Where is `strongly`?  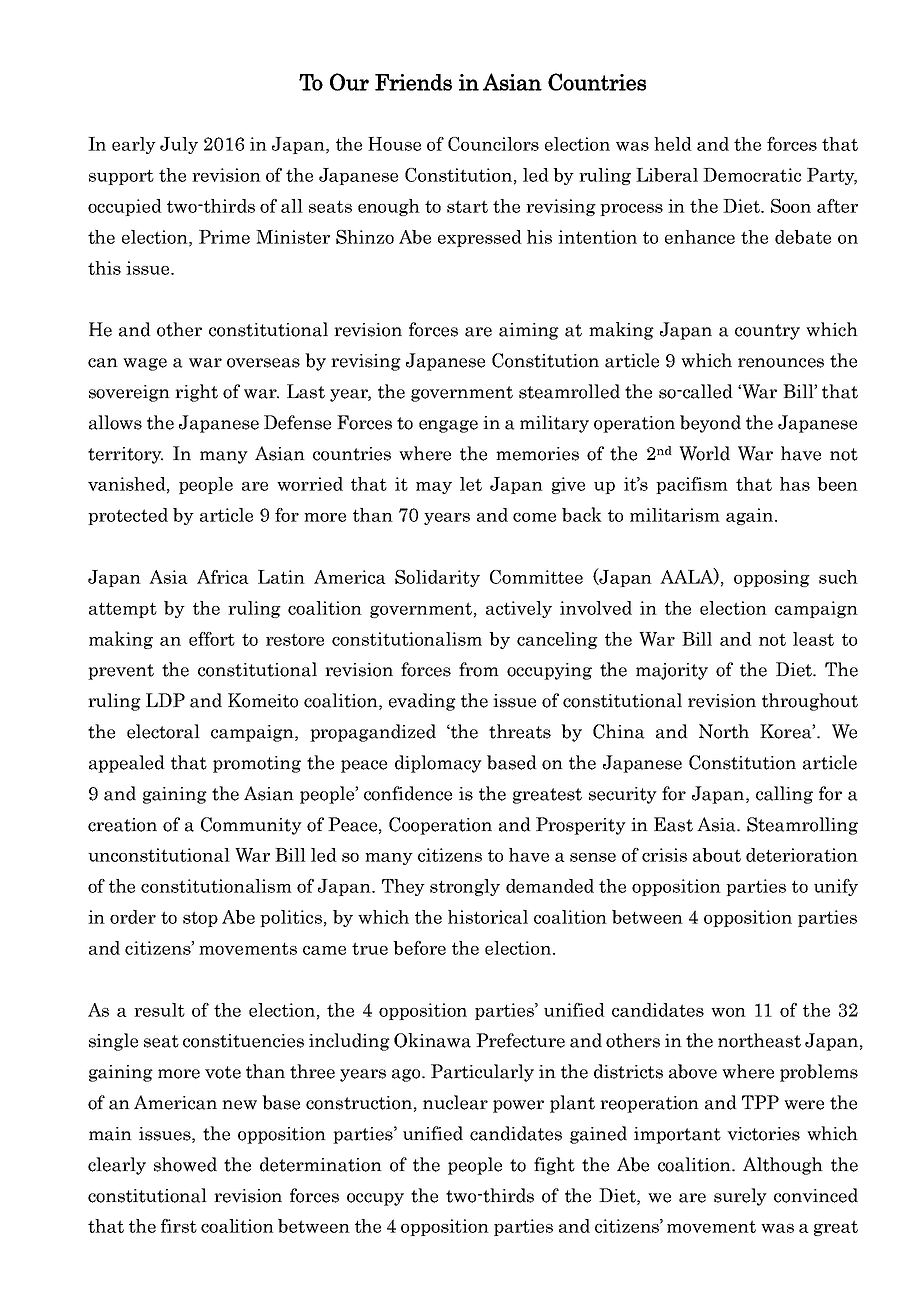 strongly is located at coordinates (465, 887).
